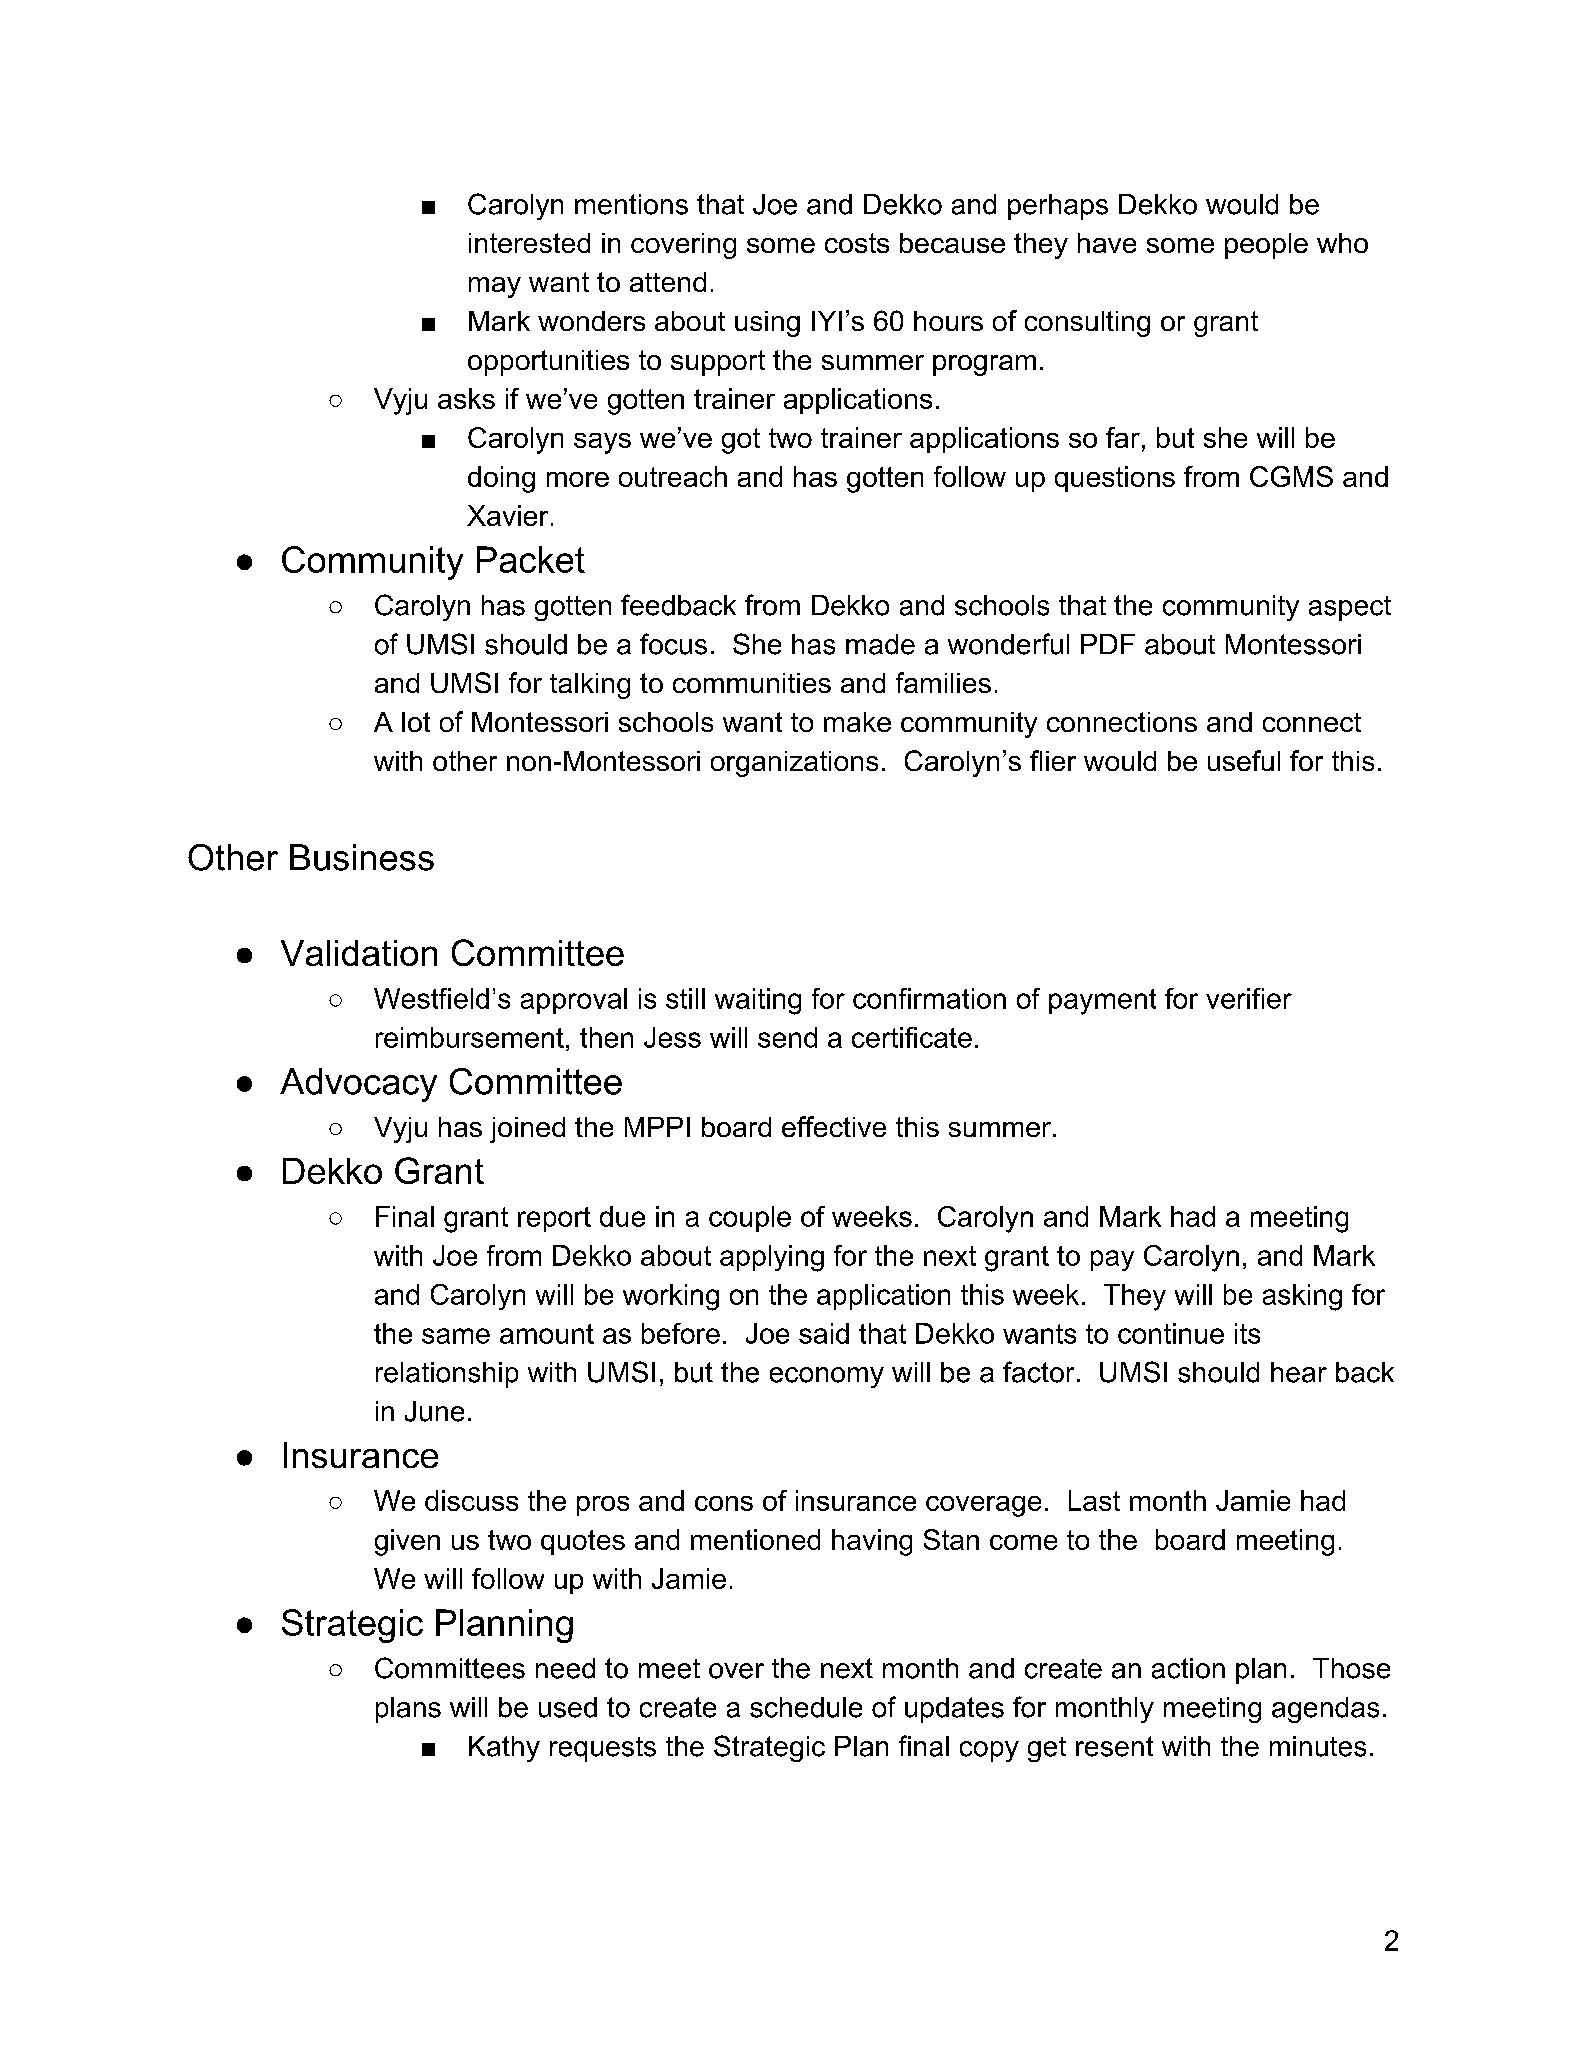 The width and height of the screenshot is (1588, 2056). What do you see at coordinates (857, 243) in the screenshot?
I see `costs` at bounding box center [857, 243].
